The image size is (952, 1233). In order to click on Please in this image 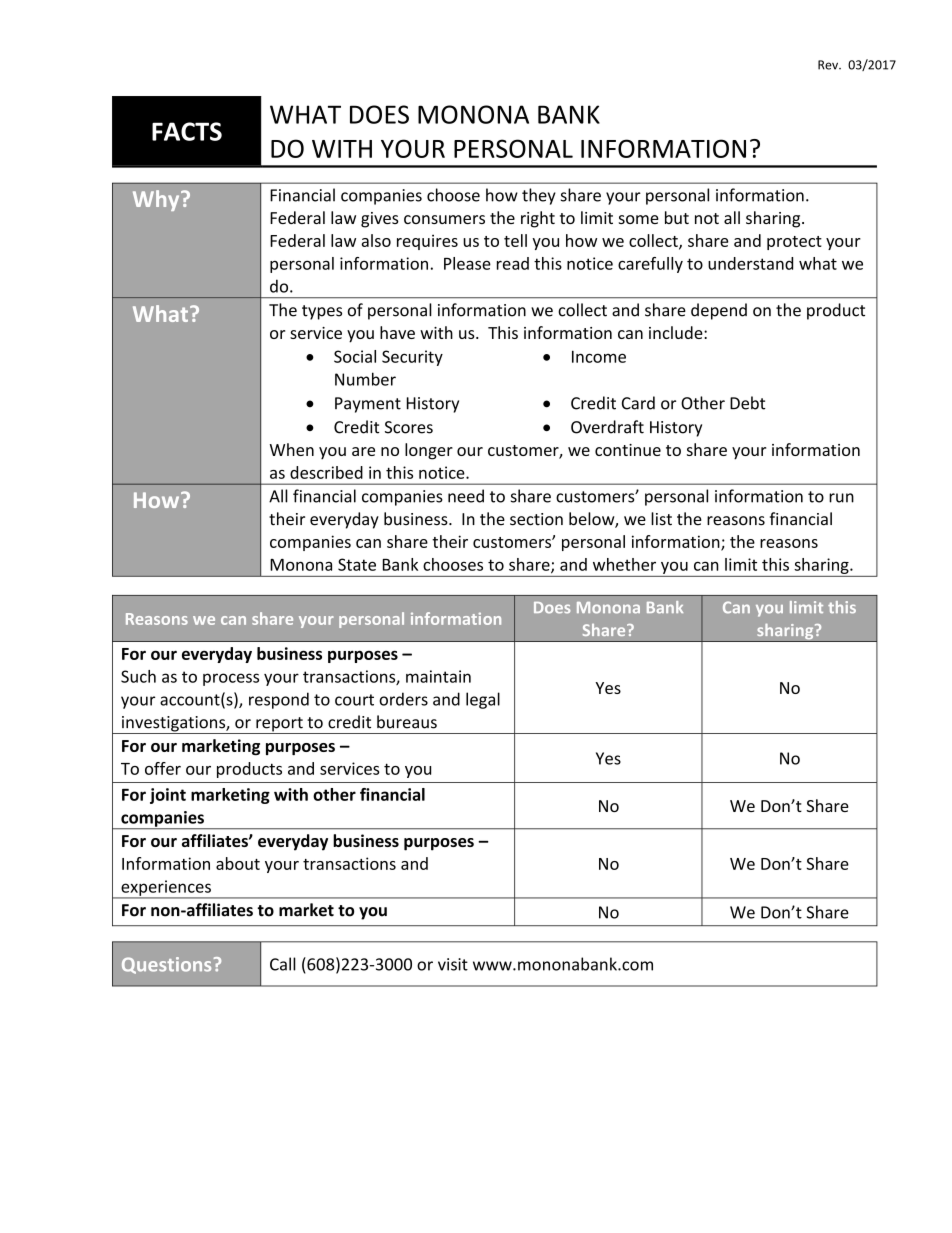, I will do `click(467, 263)`.
